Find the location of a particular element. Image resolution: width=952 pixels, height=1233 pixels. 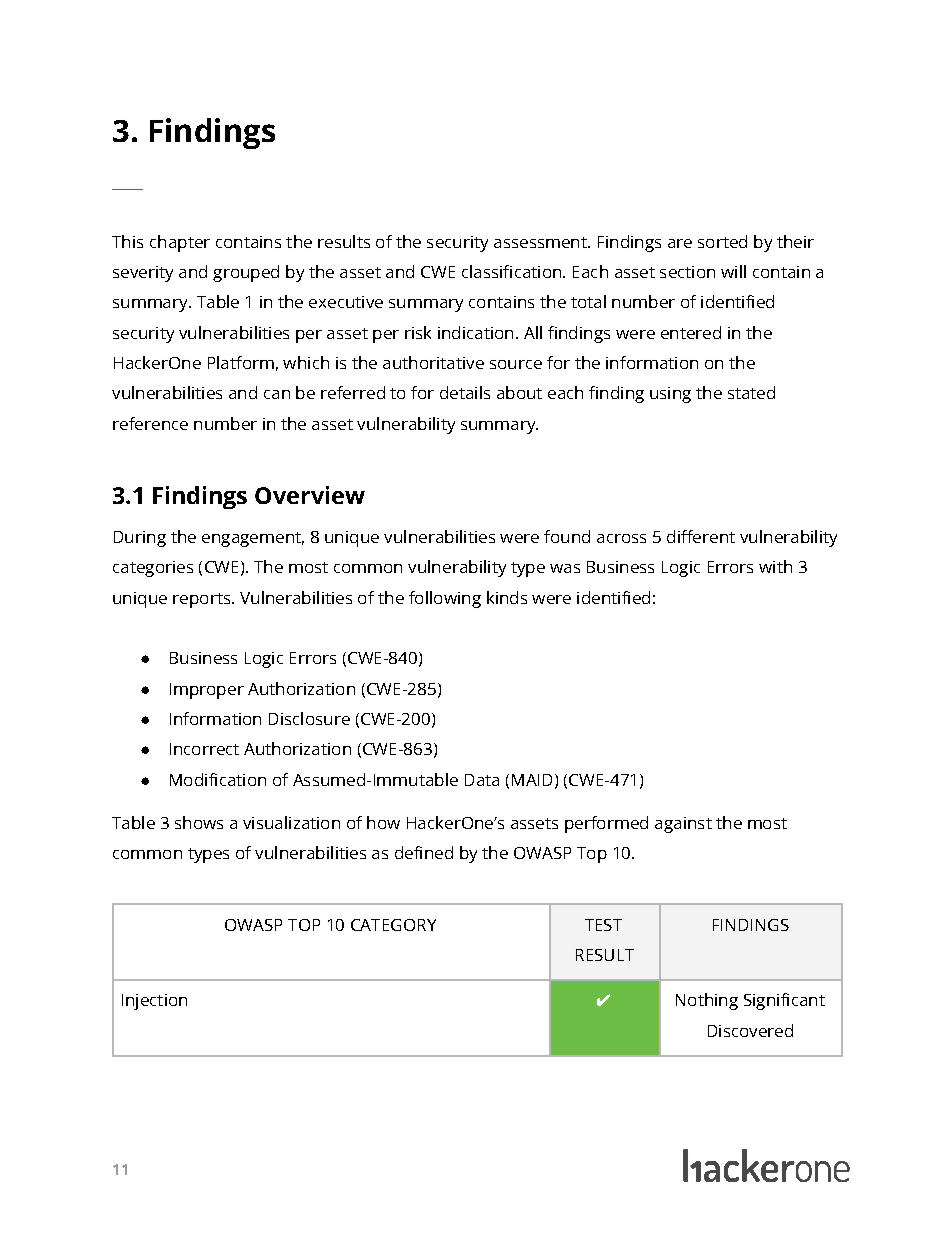

CATEGORY is located at coordinates (393, 925).
